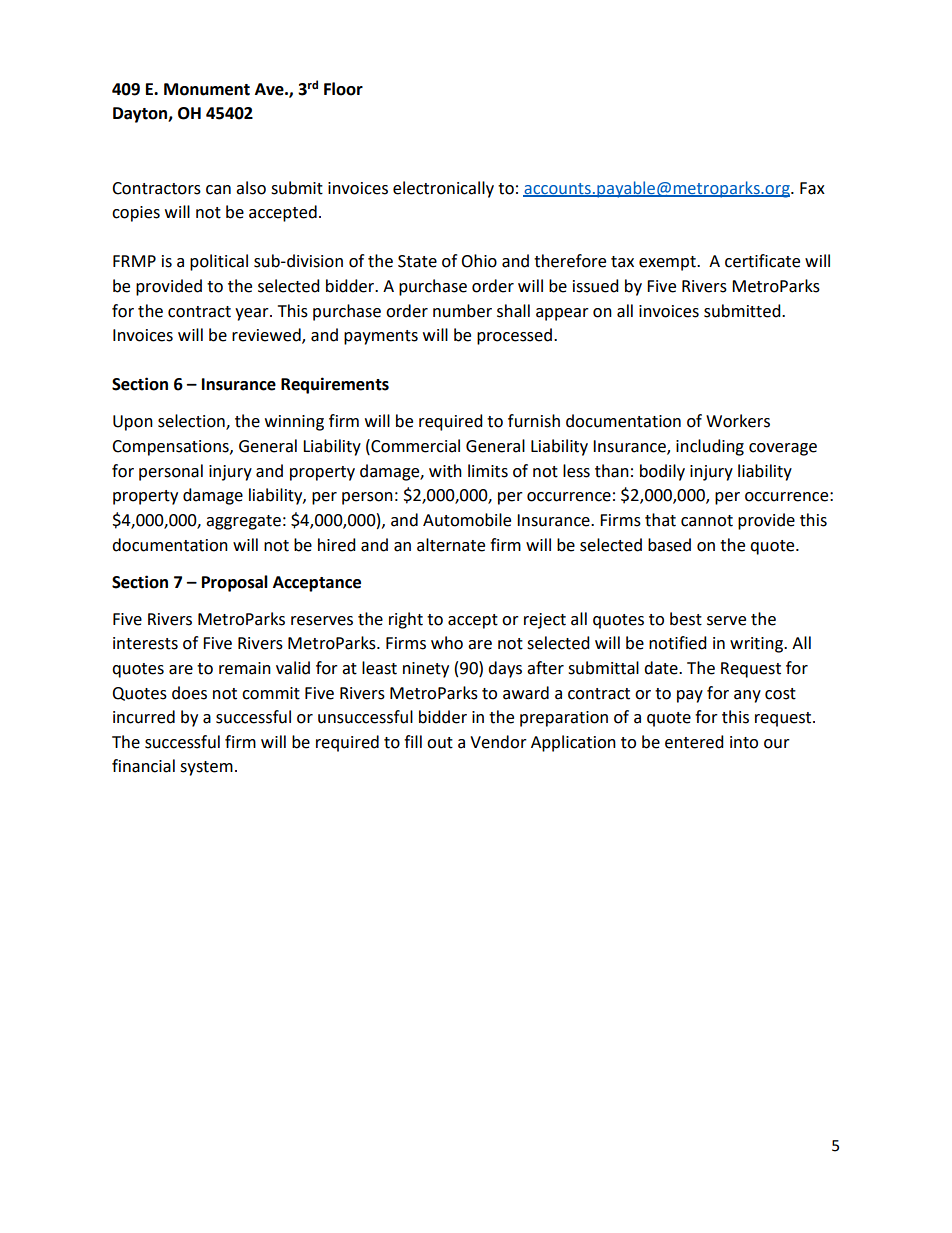 This document has height=1233, width=952. What do you see at coordinates (253, 314) in the document?
I see `year` at bounding box center [253, 314].
